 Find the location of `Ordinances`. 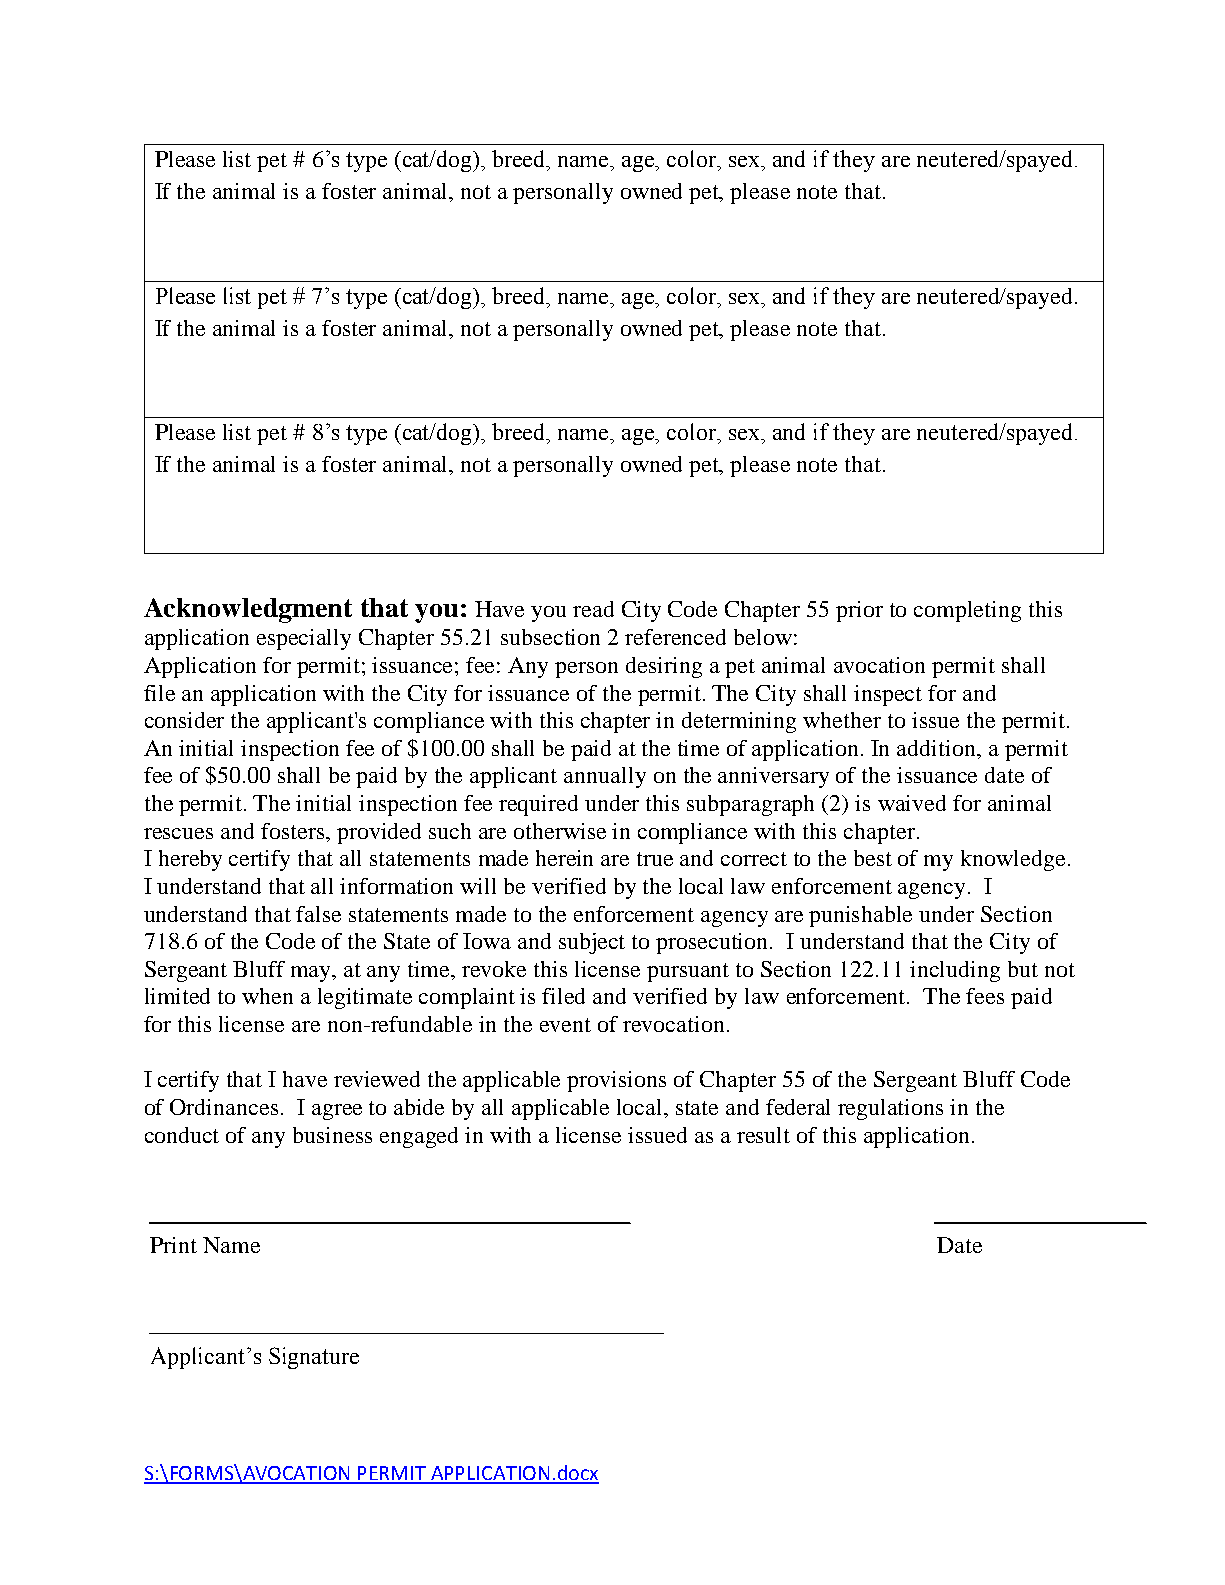

Ordinances is located at coordinates (224, 1107).
